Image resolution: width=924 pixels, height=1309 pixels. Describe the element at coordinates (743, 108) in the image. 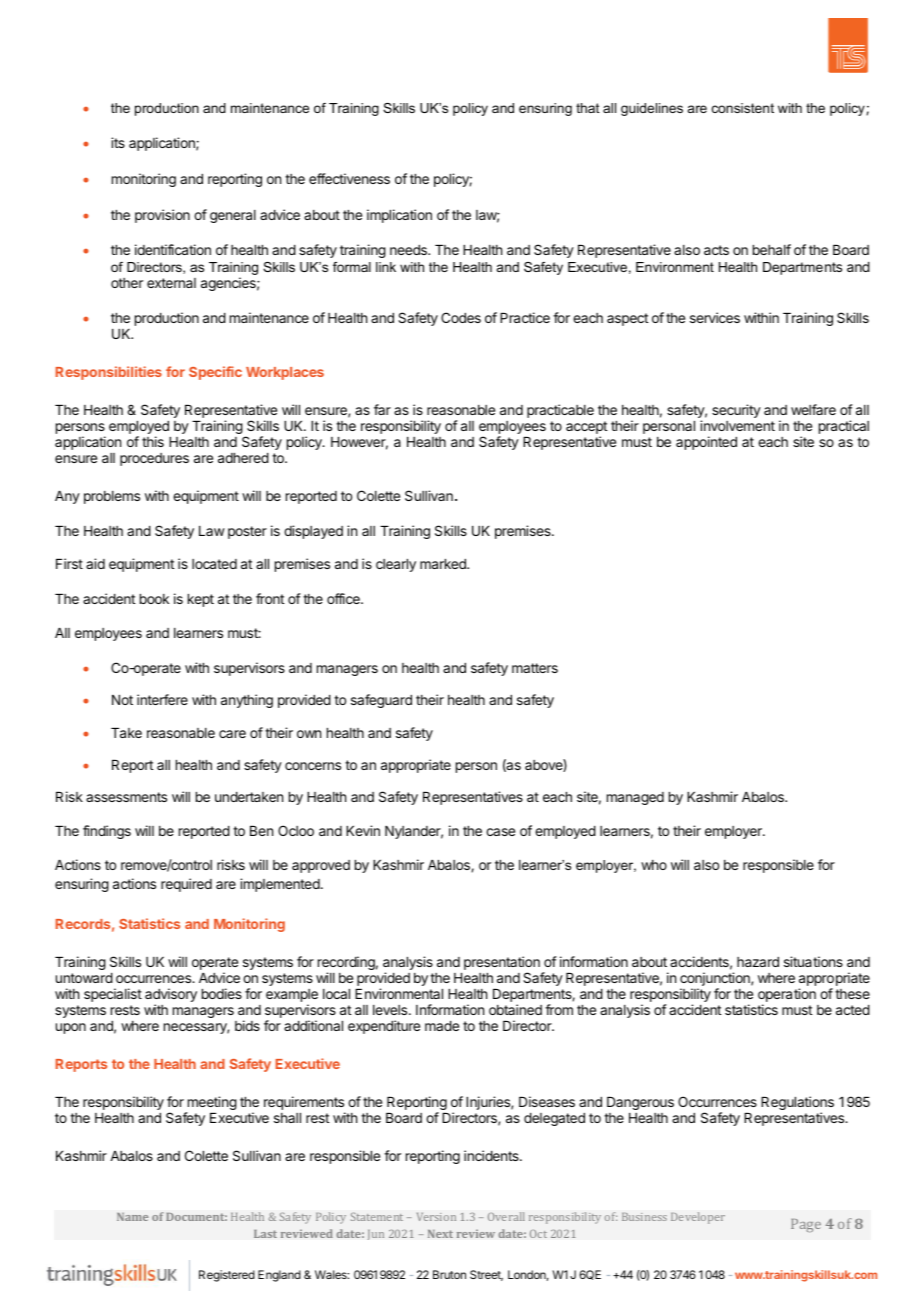

I see `consistent` at that location.
